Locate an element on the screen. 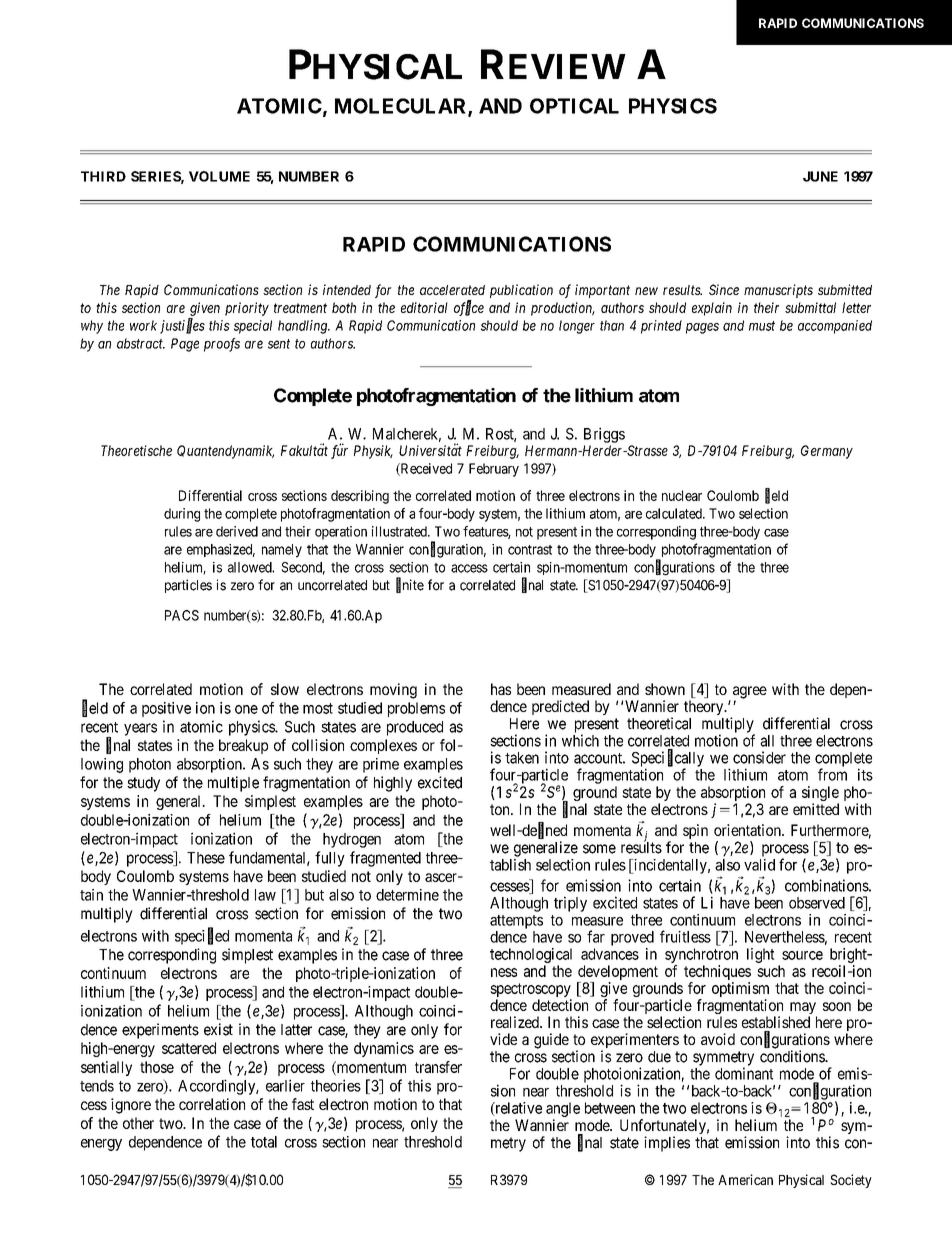 Image resolution: width=952 pixels, height=1233 pixels. American is located at coordinates (745, 1179).
